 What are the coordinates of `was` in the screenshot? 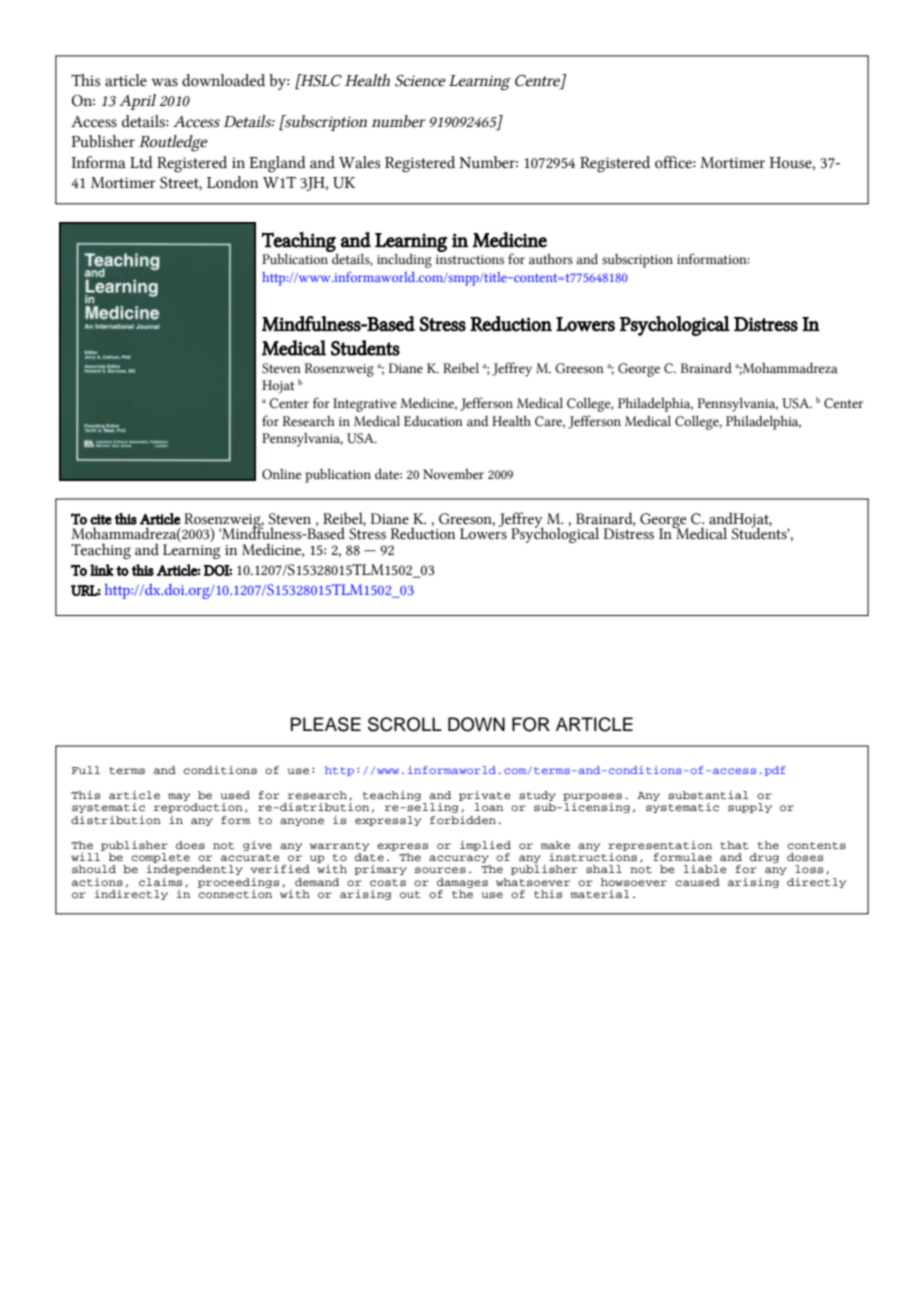 It's located at (164, 82).
